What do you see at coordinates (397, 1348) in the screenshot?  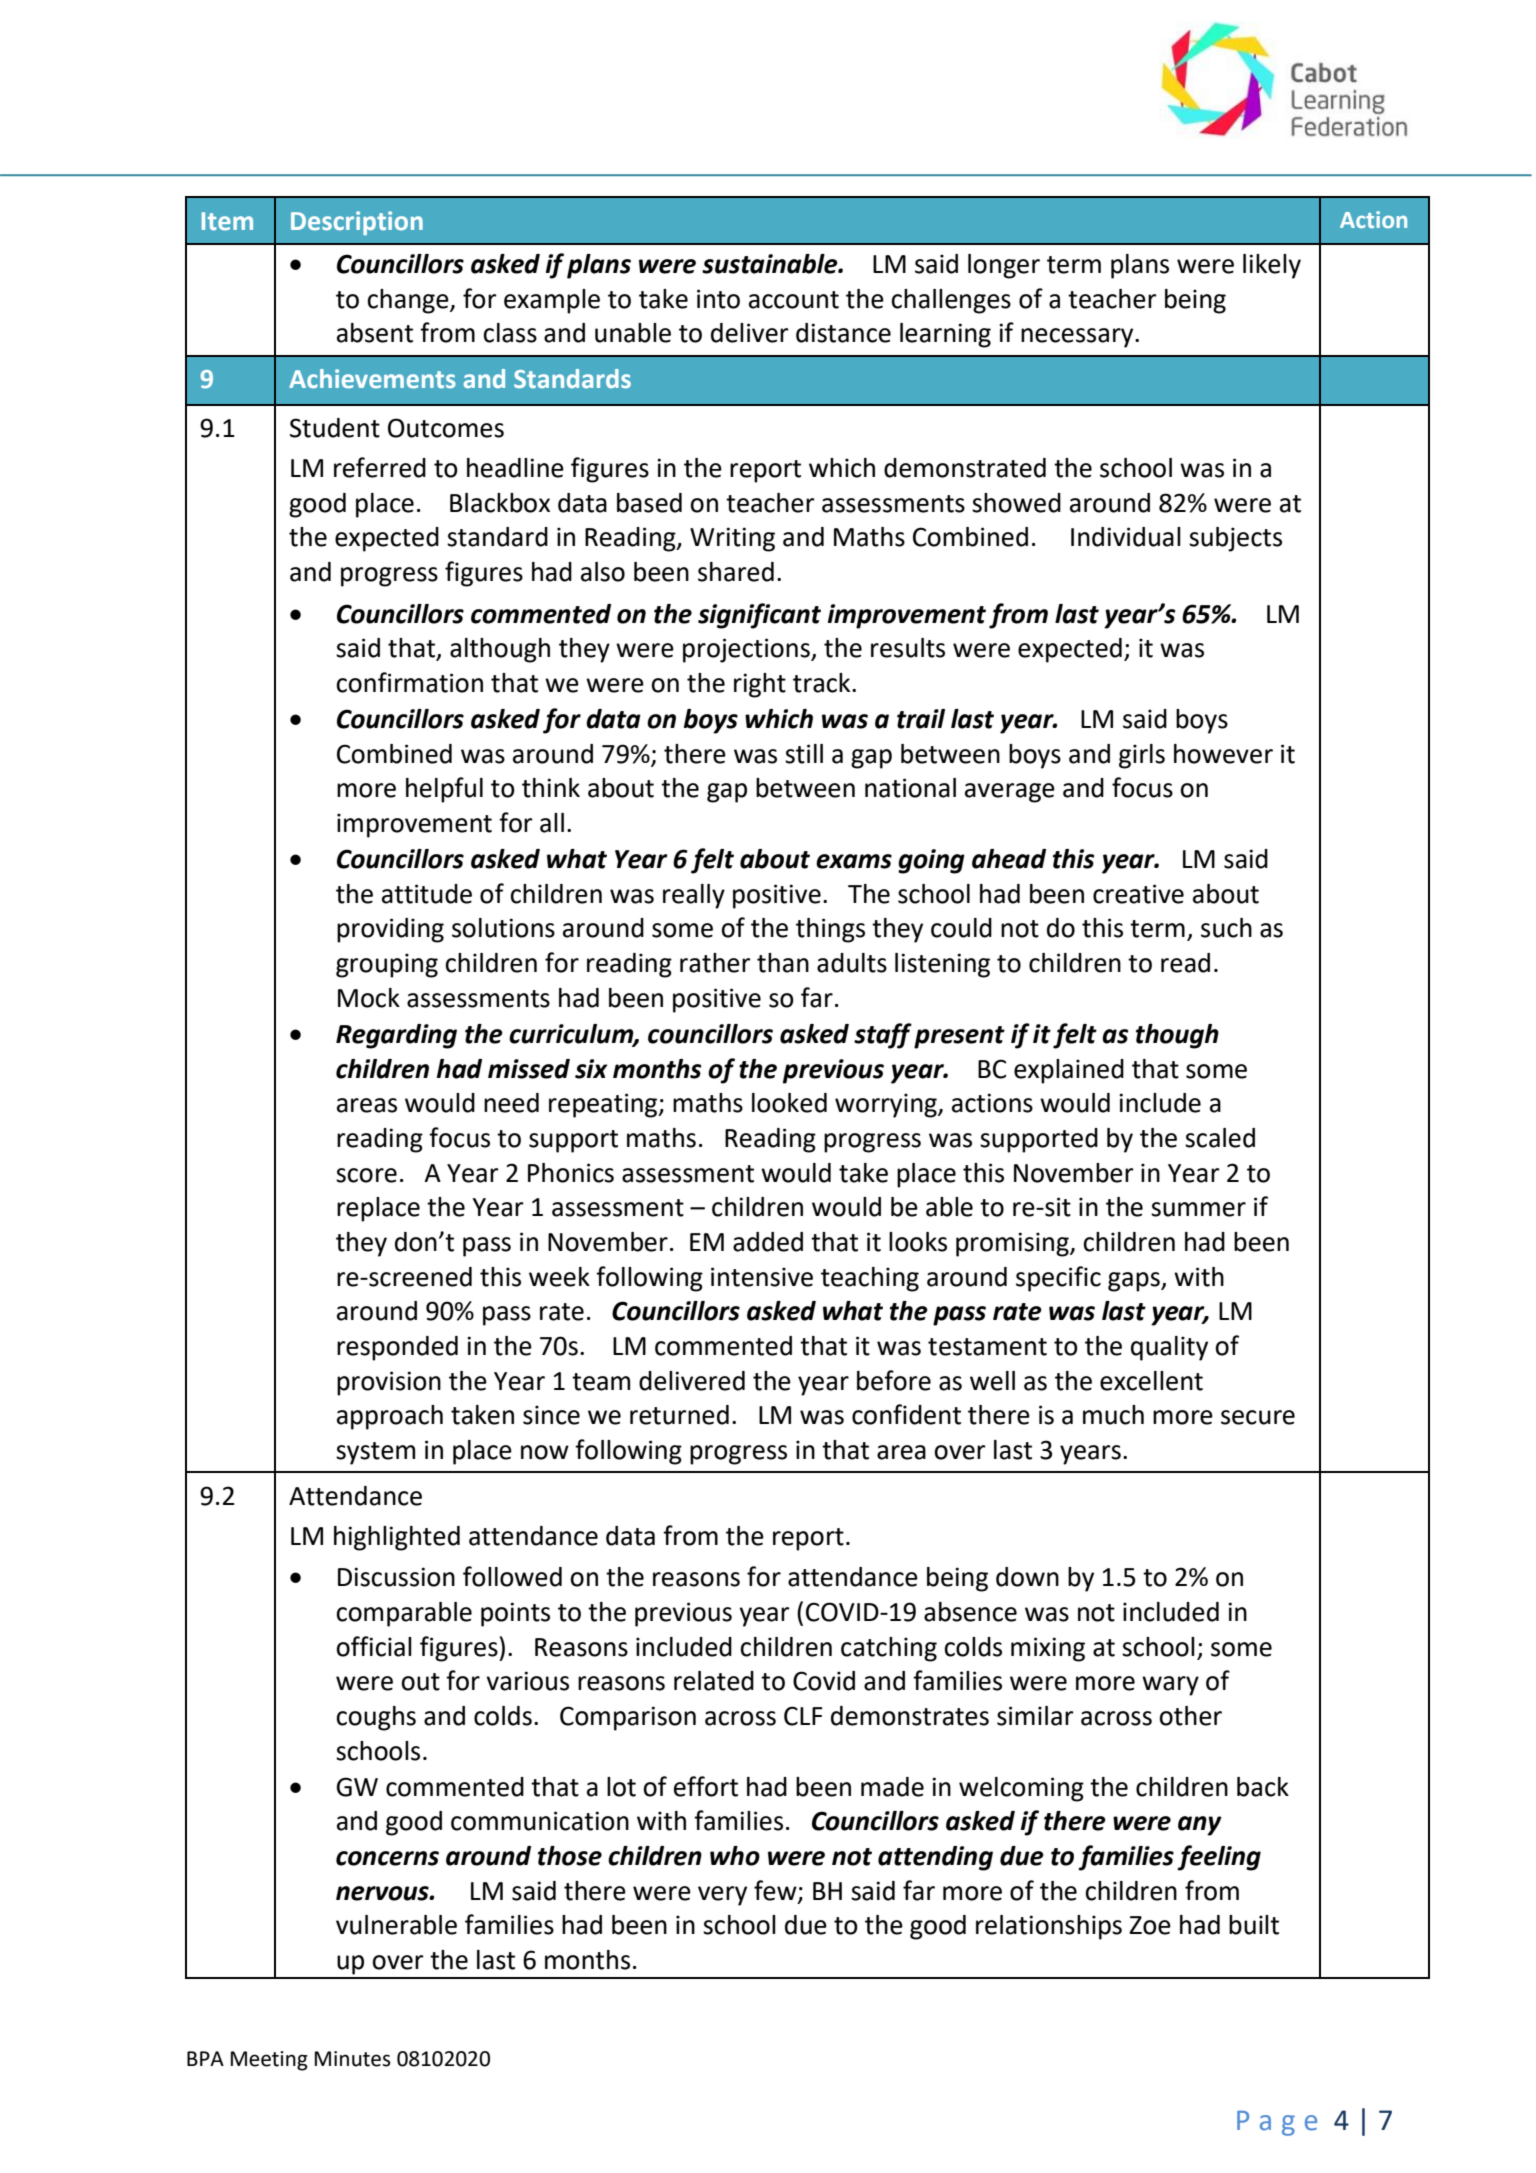 I see `responded` at bounding box center [397, 1348].
